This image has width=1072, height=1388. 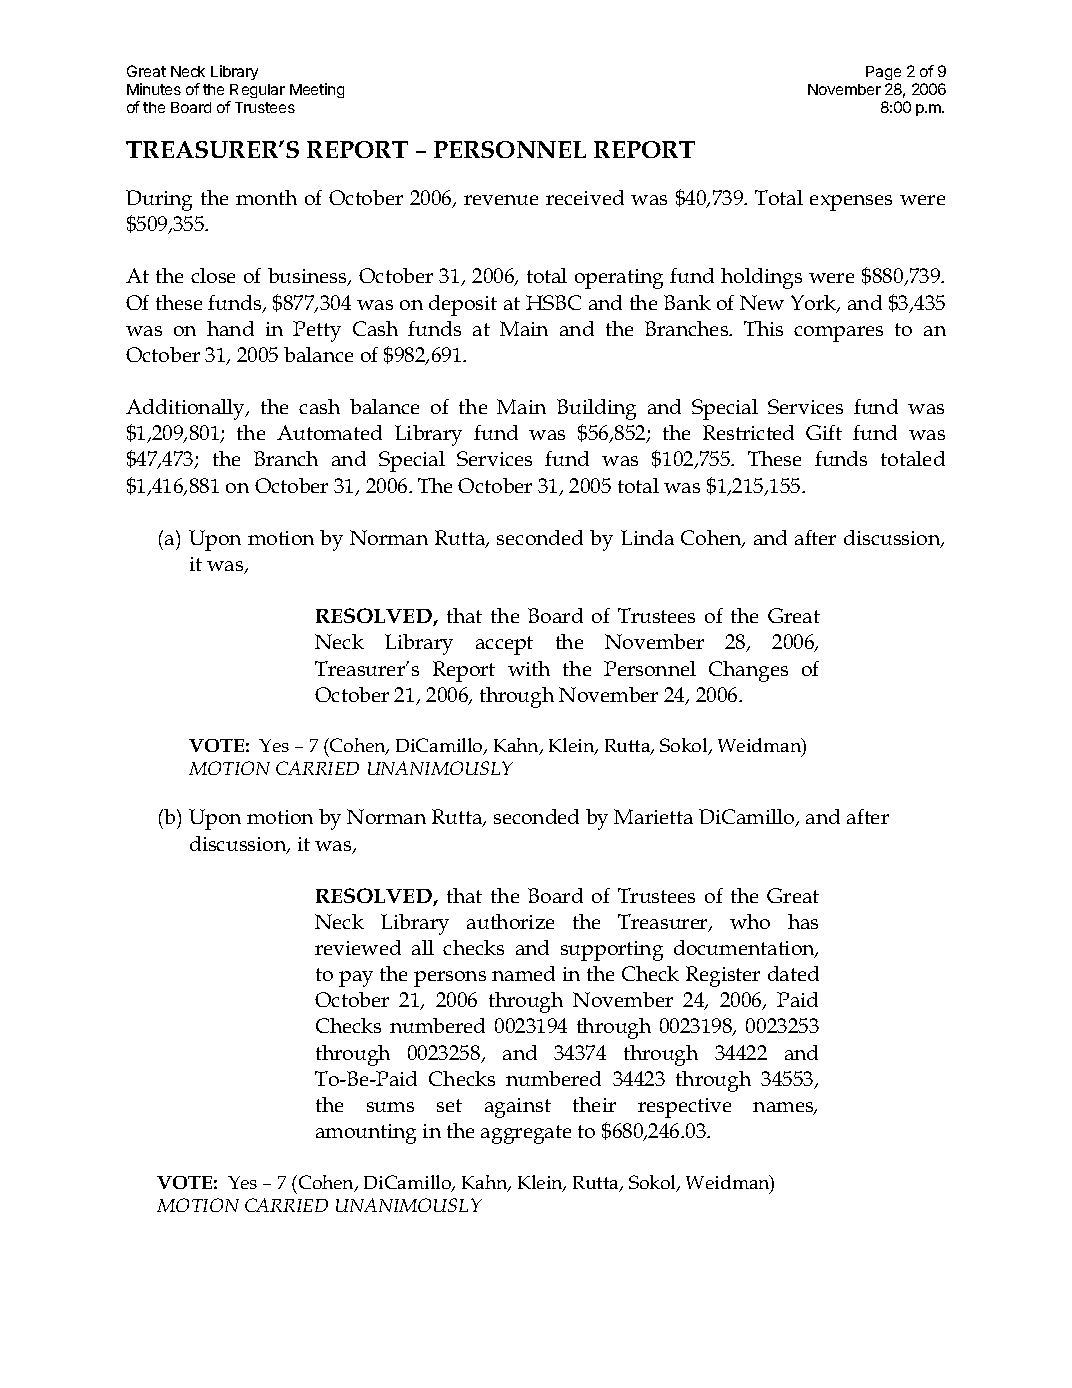 What do you see at coordinates (529, 668) in the image?
I see `with` at bounding box center [529, 668].
